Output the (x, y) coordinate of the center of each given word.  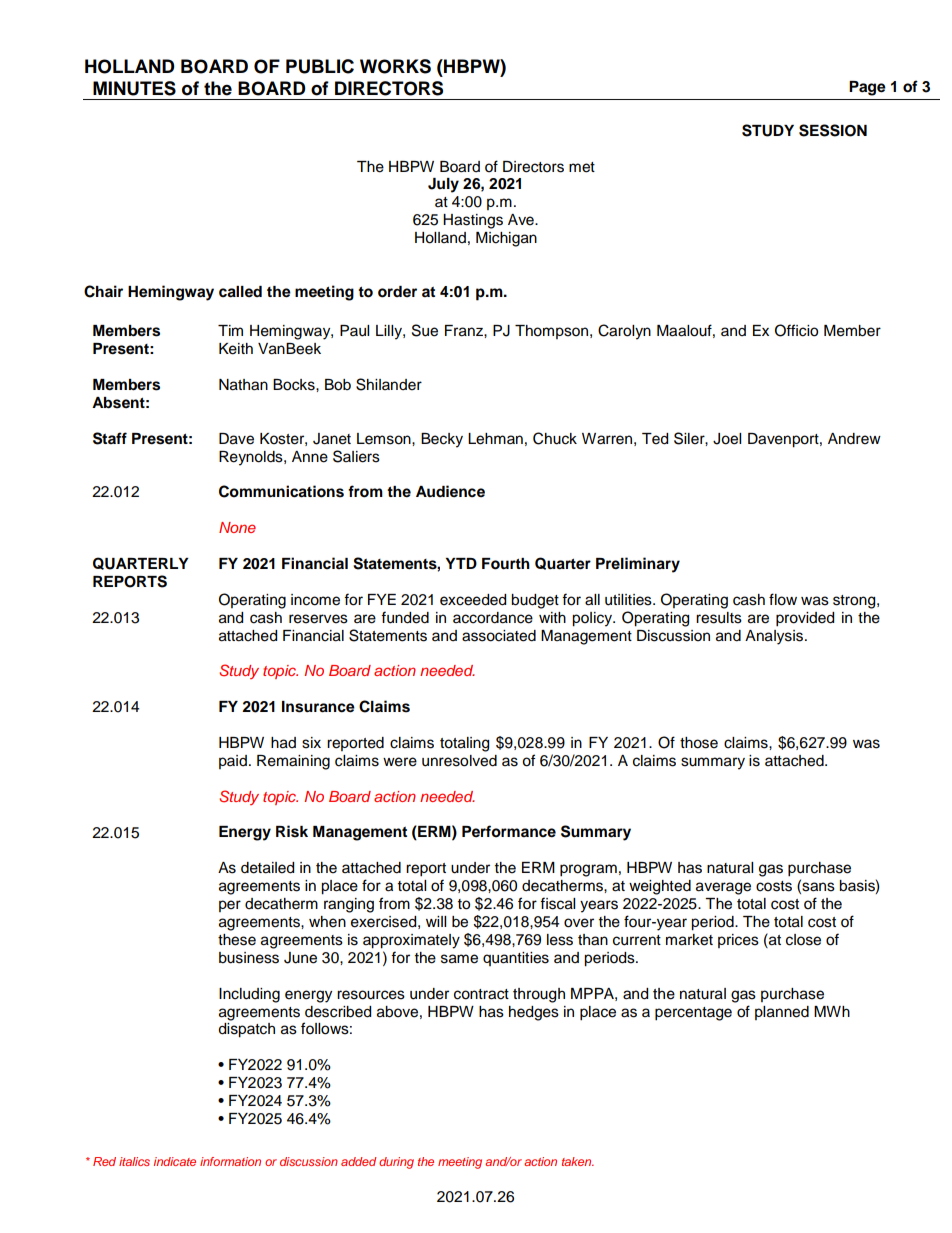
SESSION (833, 130)
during (396, 1163)
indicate (175, 1161)
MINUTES (134, 88)
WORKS (395, 66)
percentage (693, 1014)
